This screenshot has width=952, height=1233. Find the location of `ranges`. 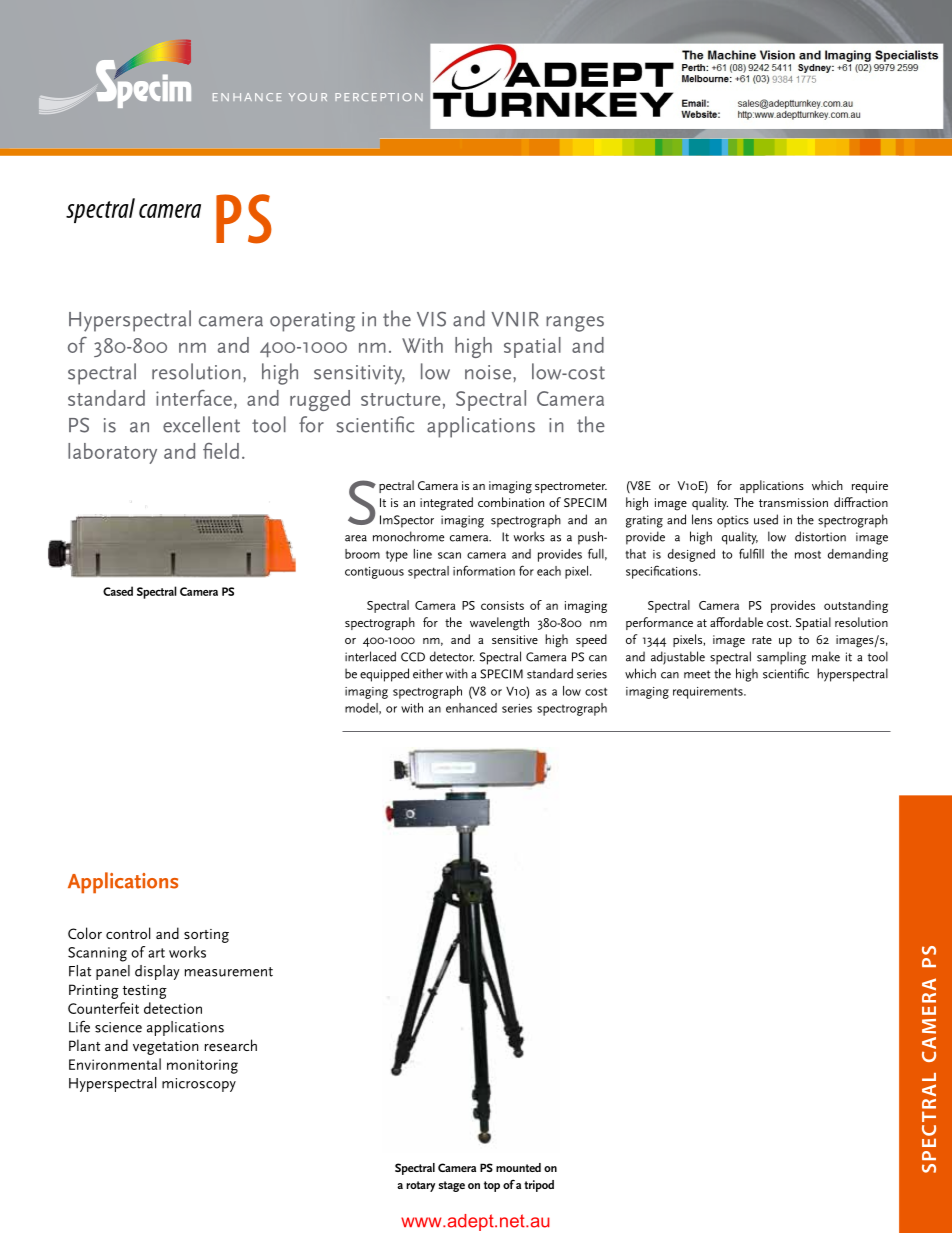

ranges is located at coordinates (575, 324).
